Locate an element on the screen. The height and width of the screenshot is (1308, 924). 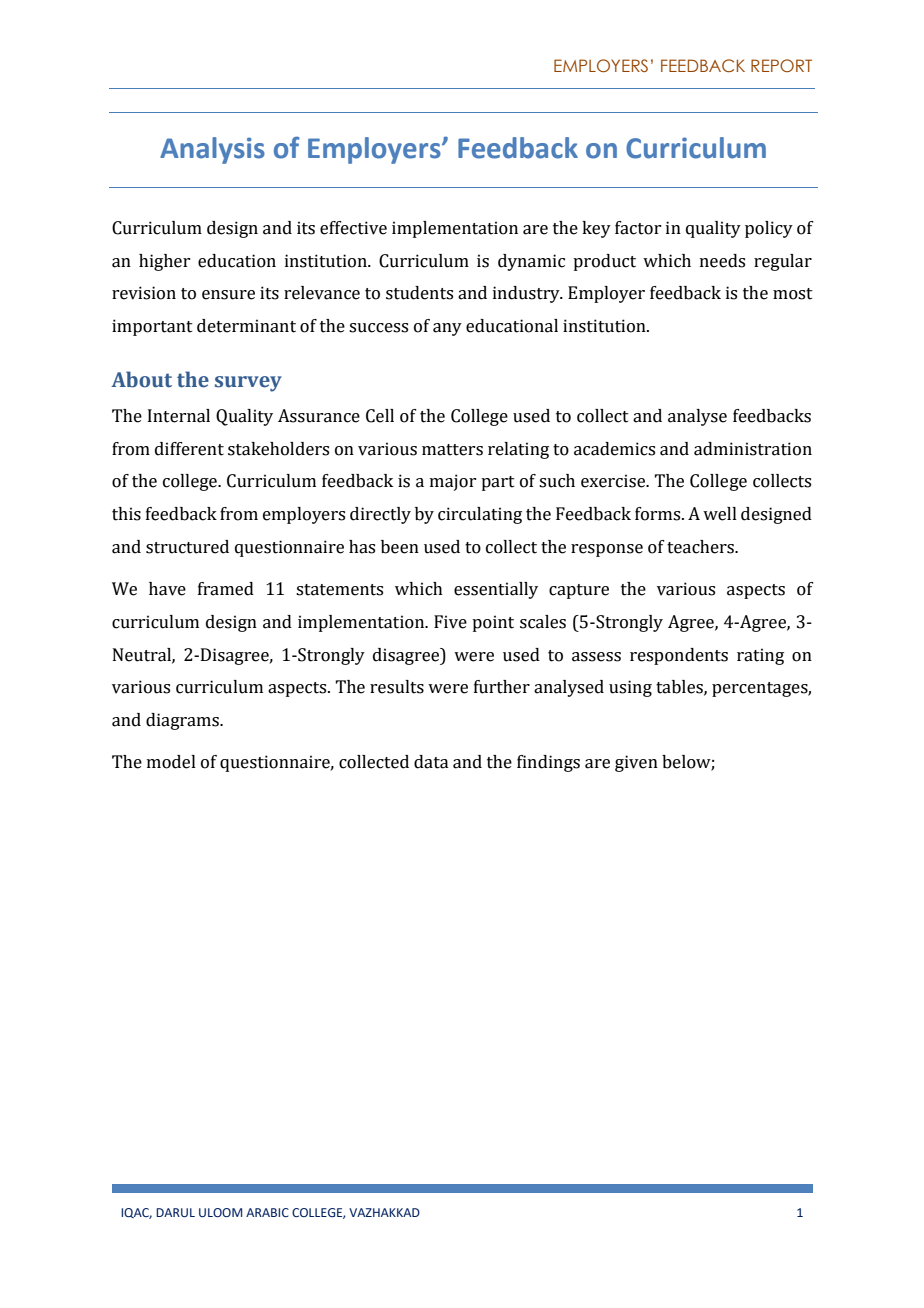
effective is located at coordinates (353, 228).
